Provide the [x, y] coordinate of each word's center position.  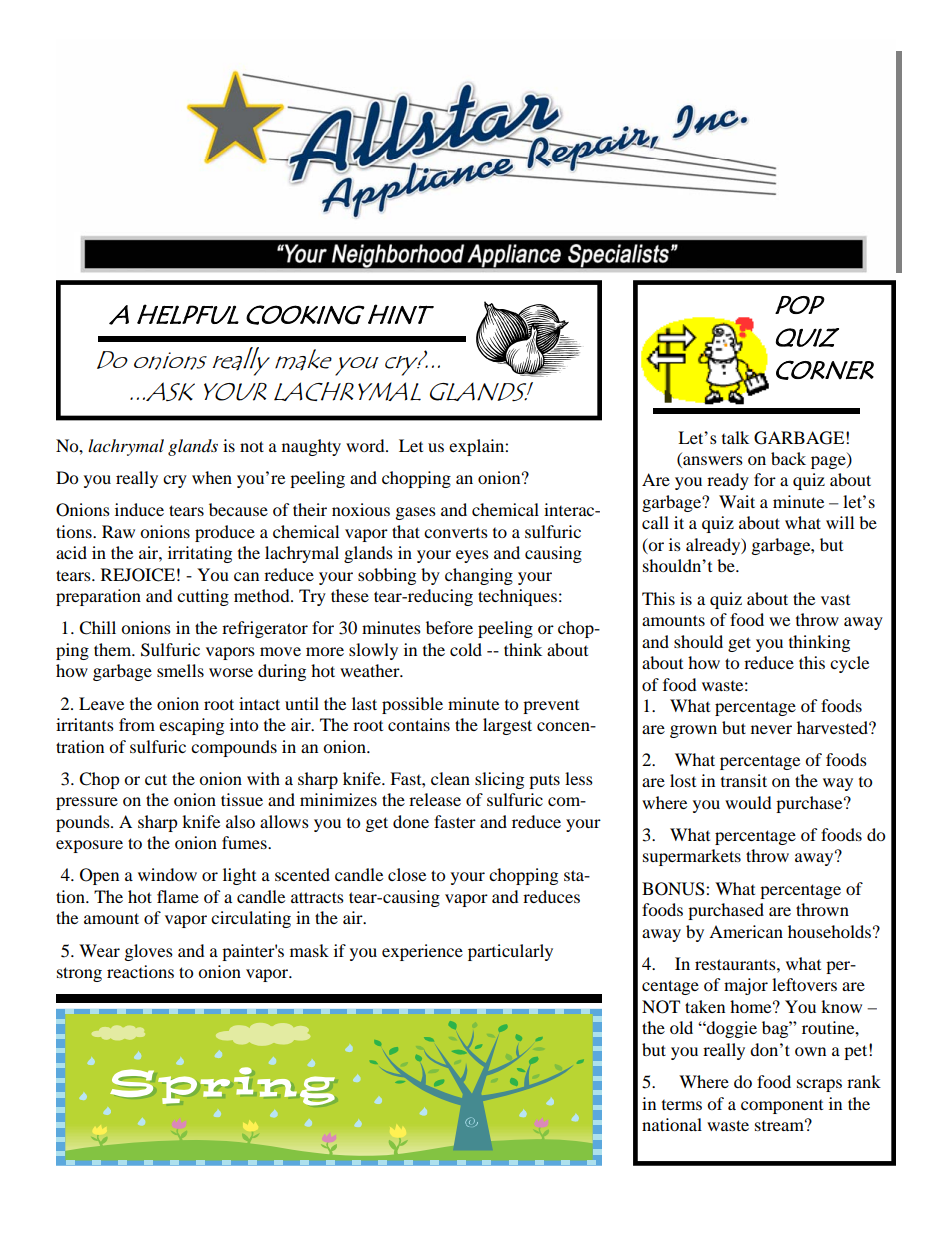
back [788, 458]
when [212, 477]
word [366, 445]
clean [450, 778]
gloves [149, 952]
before [449, 627]
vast [835, 600]
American [746, 931]
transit [744, 780]
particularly [510, 952]
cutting [203, 597]
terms [682, 1105]
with [263, 778]
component [782, 1107]
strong [79, 974]
